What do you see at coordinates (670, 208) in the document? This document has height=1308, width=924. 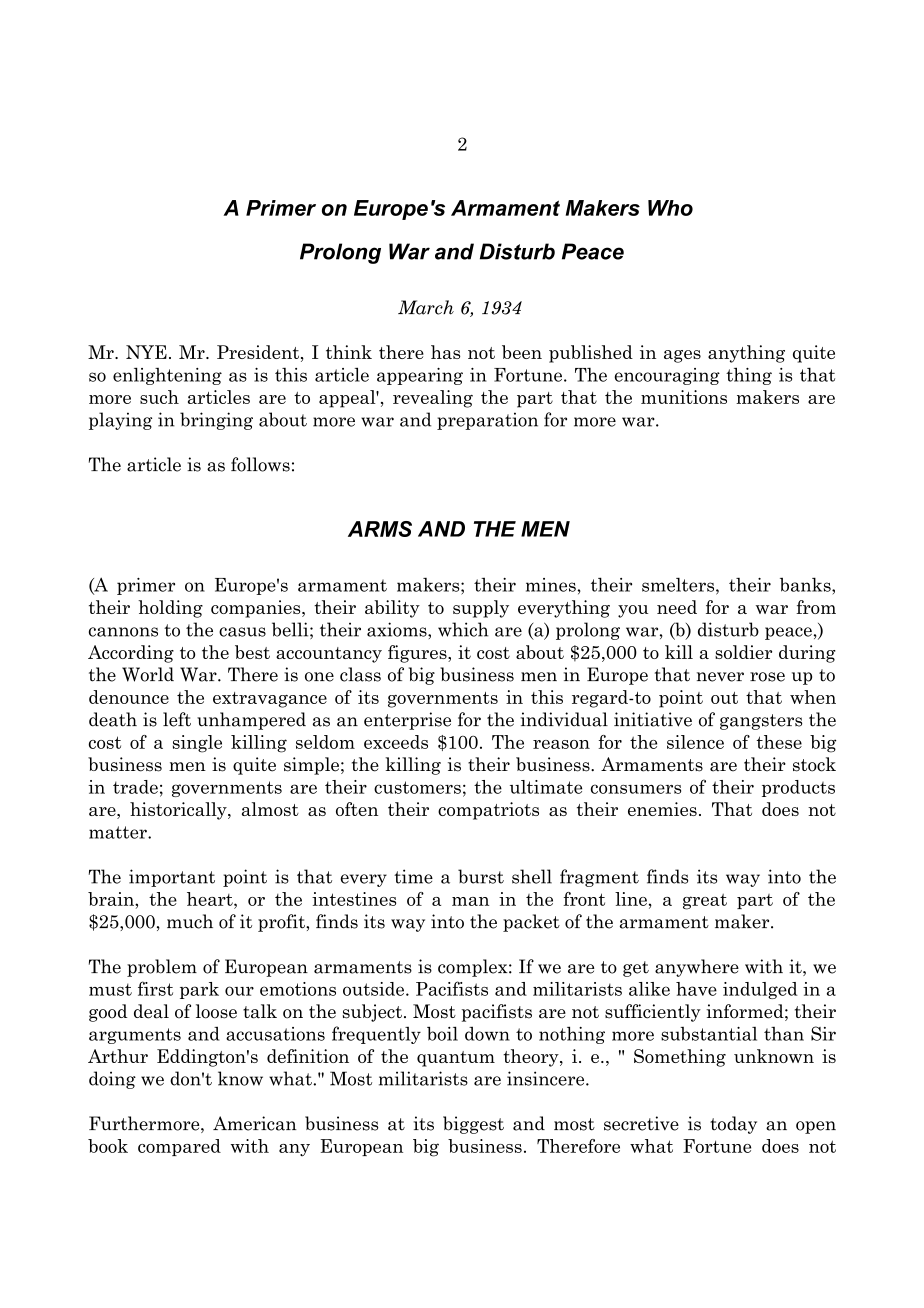 I see `Who` at bounding box center [670, 208].
